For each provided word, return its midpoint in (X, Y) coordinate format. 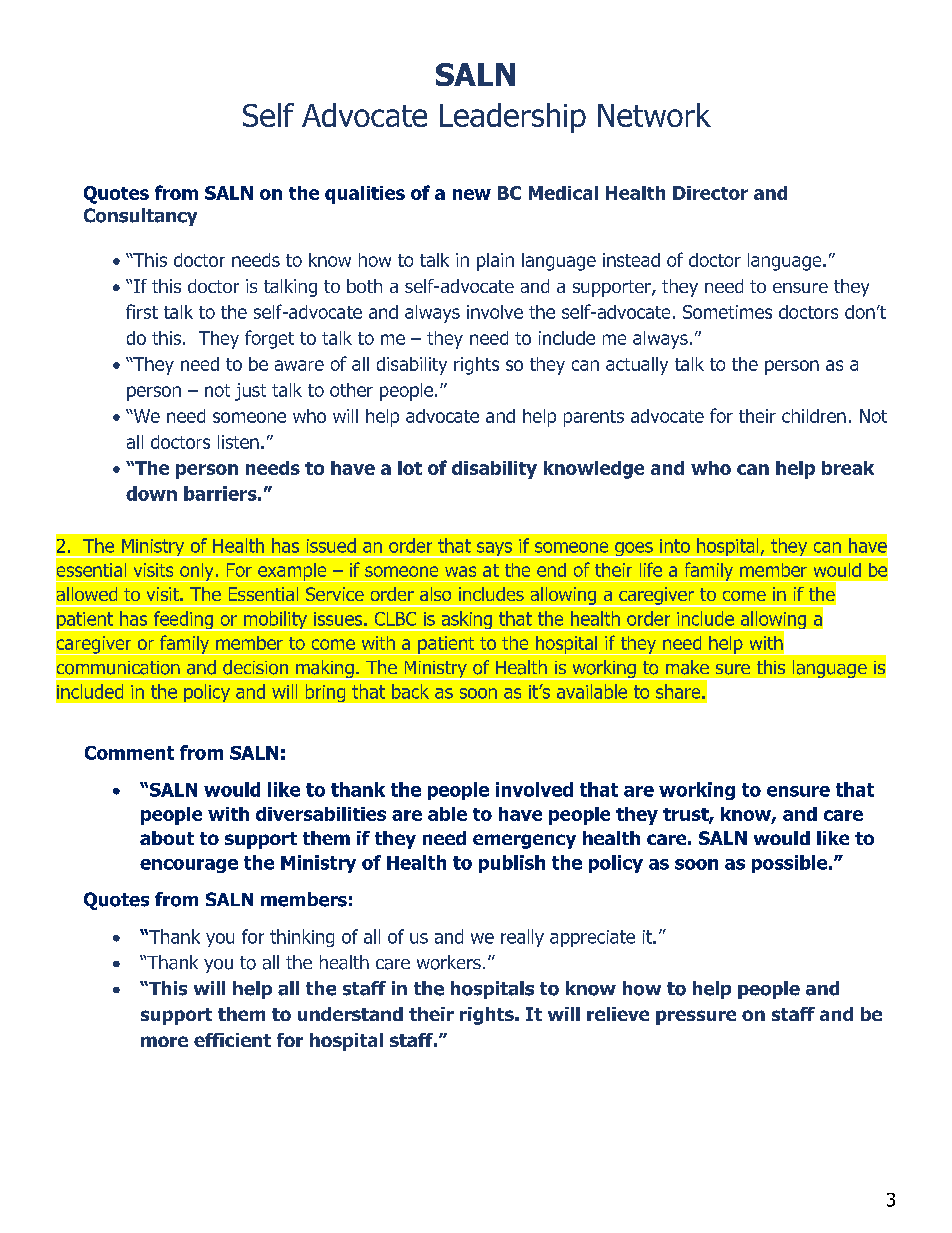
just (250, 392)
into (675, 546)
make (687, 667)
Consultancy (140, 217)
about (167, 838)
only (197, 572)
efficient (232, 1040)
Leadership (513, 118)
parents (594, 418)
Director (710, 193)
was (460, 571)
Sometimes (727, 312)
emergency (524, 841)
